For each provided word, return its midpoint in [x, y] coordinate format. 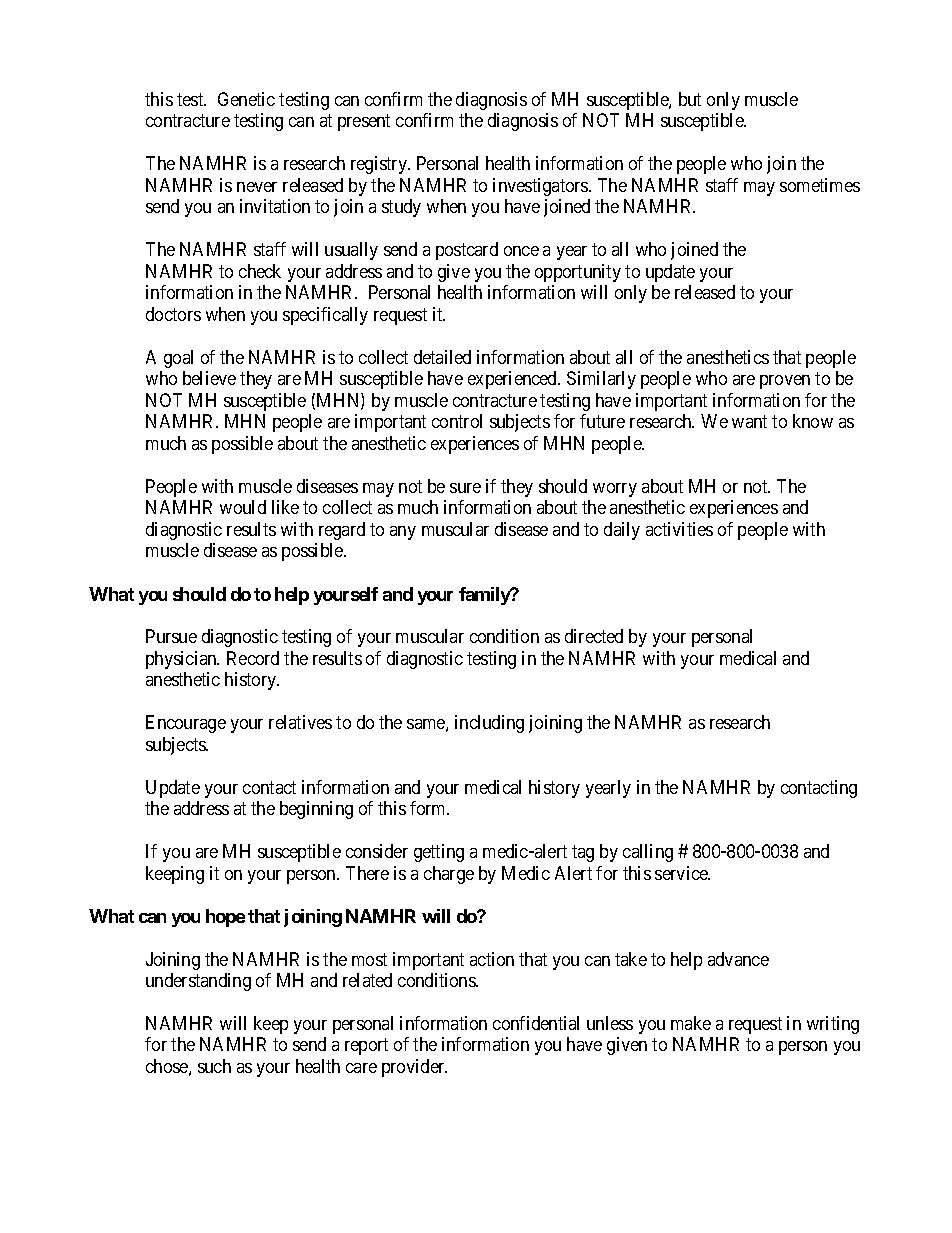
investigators [541, 187]
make [691, 1023]
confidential [536, 1023]
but [690, 99]
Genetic [246, 99]
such [214, 1066]
